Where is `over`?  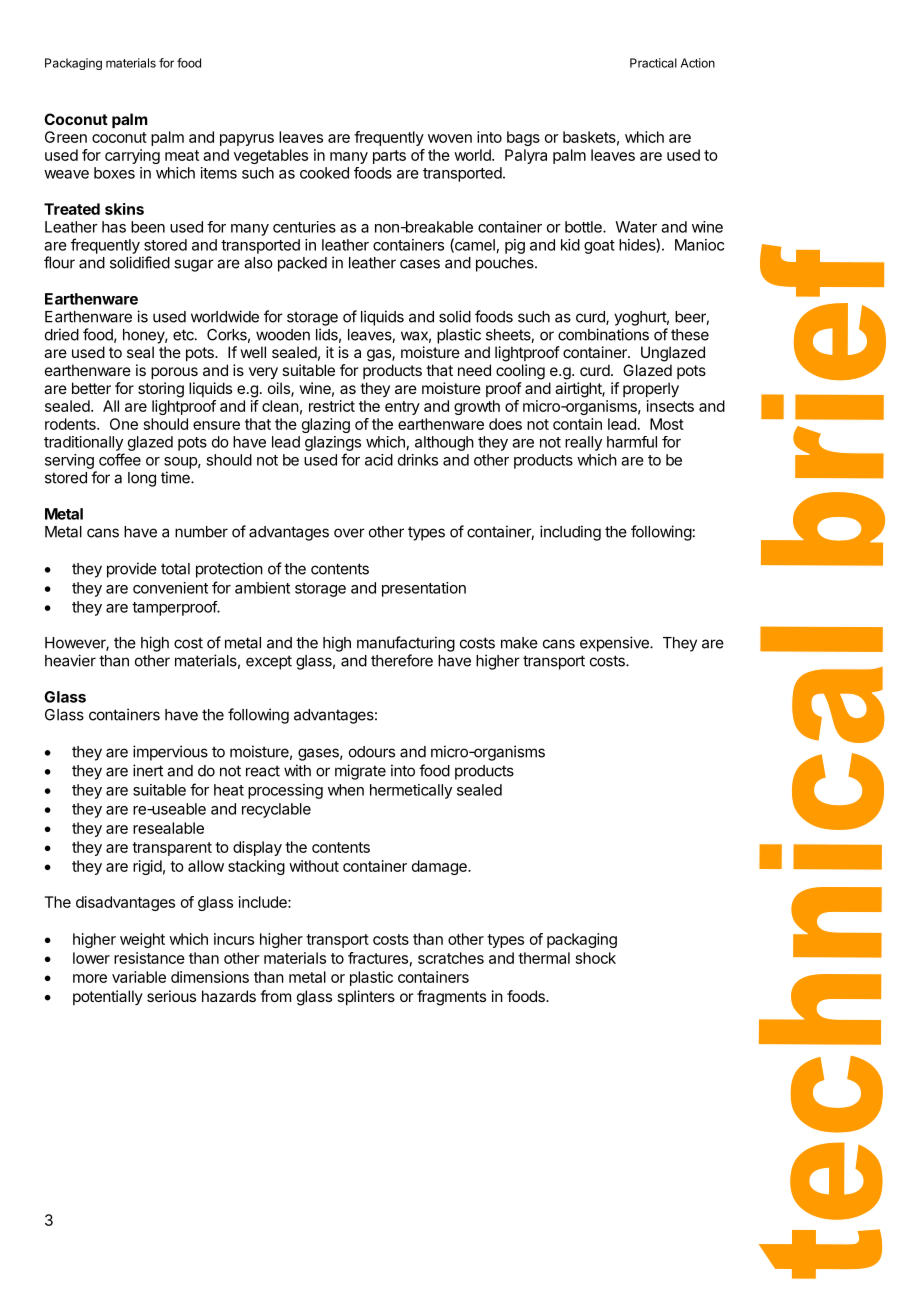
over is located at coordinates (349, 533).
